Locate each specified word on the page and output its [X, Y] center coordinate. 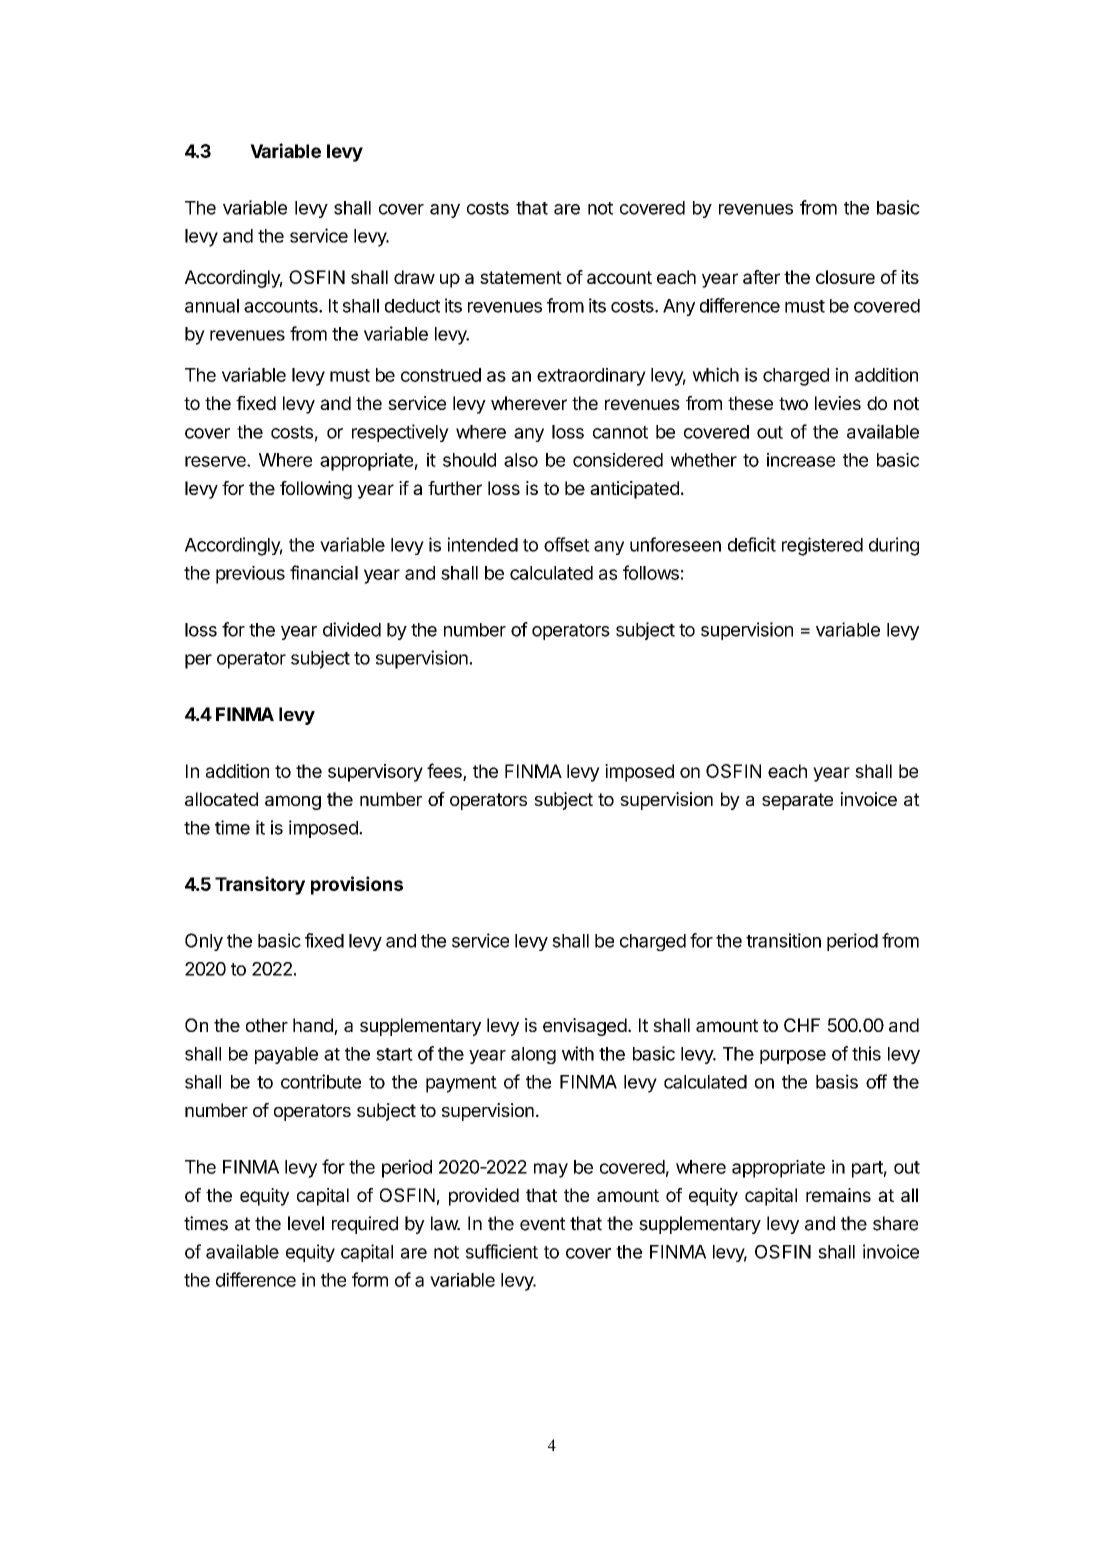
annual [212, 306]
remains [838, 1195]
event [542, 1224]
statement [521, 277]
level [306, 1223]
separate [797, 801]
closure [845, 277]
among [293, 802]
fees [445, 771]
